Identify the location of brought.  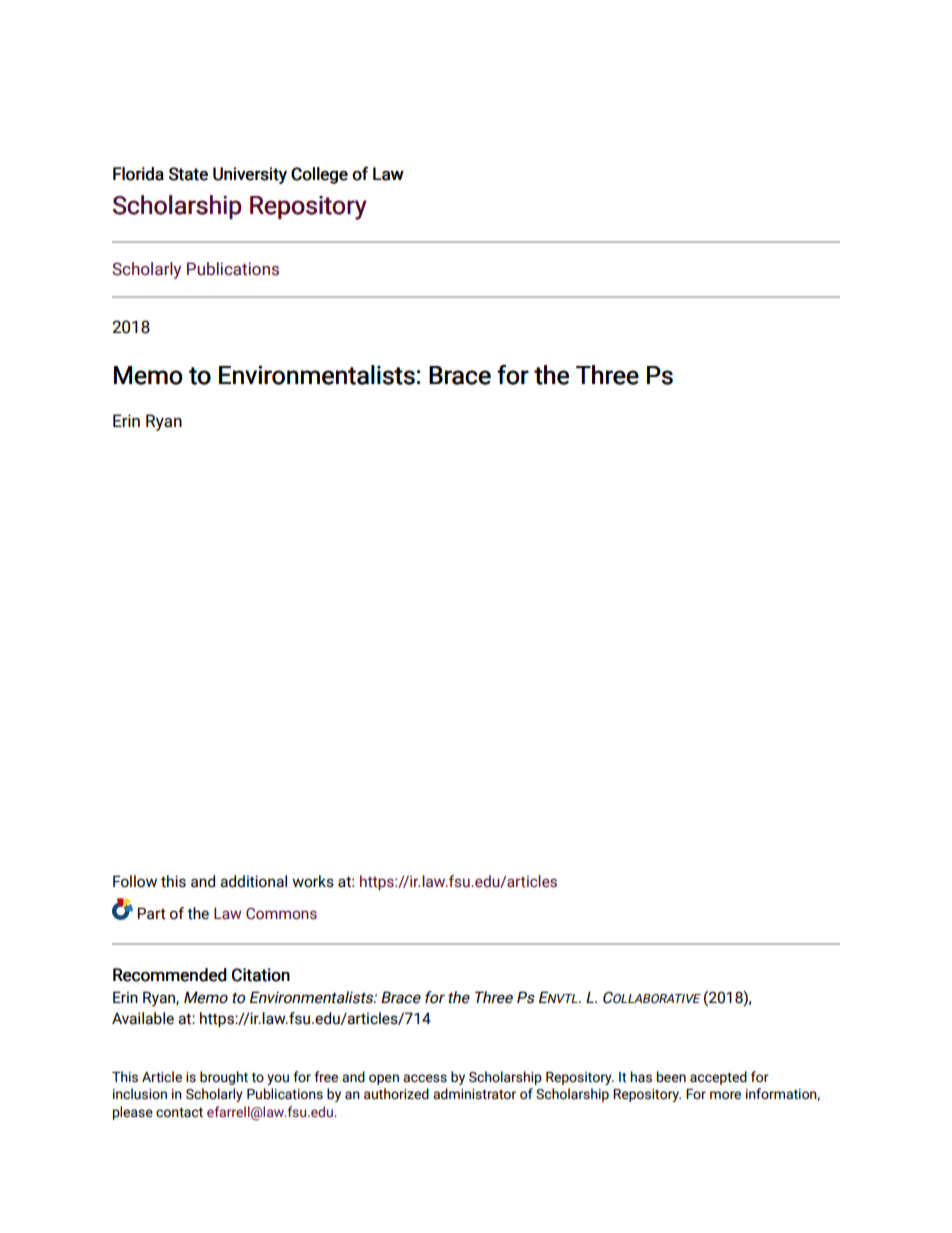
(224, 1078).
